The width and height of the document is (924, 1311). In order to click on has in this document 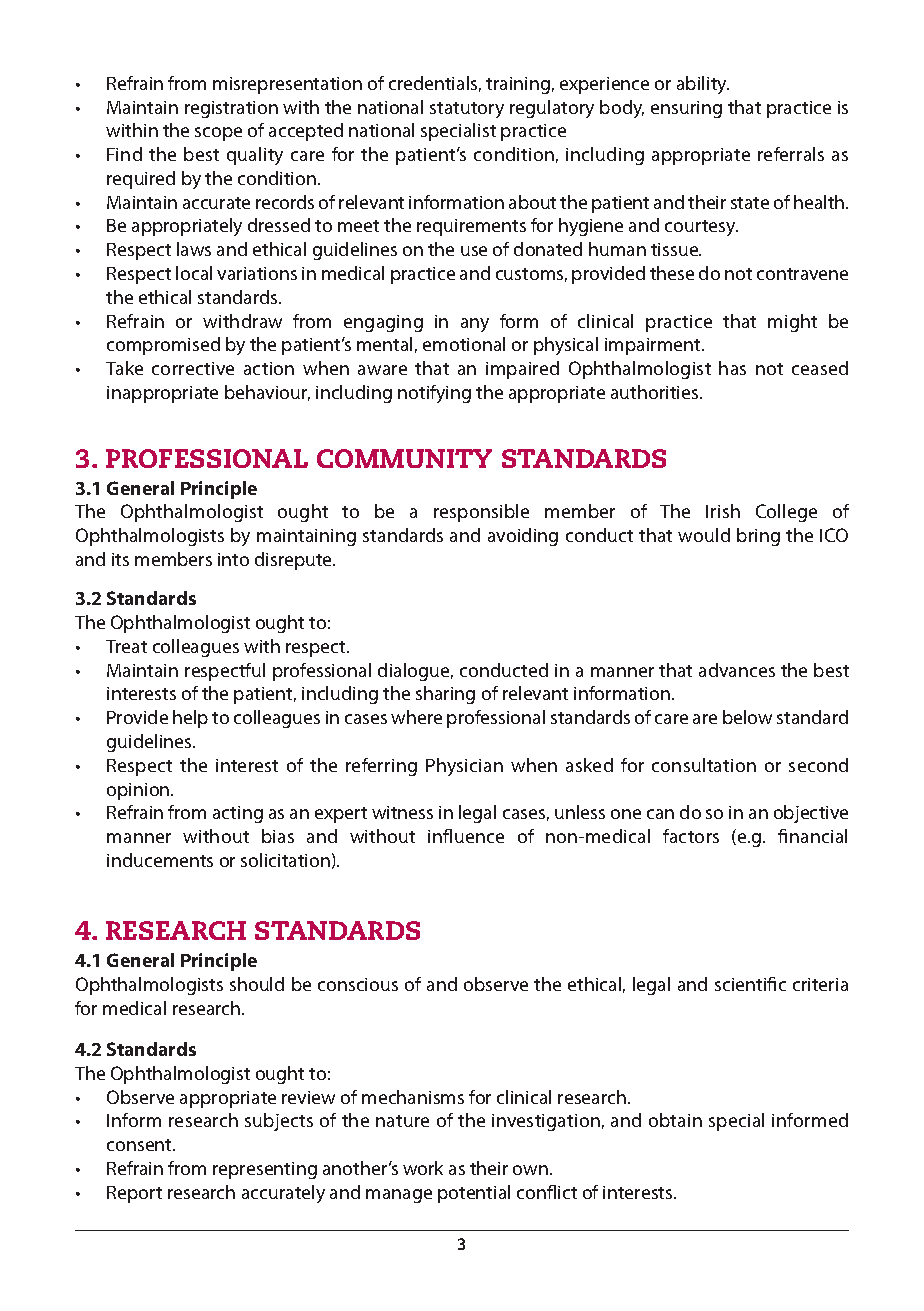, I will do `click(732, 368)`.
